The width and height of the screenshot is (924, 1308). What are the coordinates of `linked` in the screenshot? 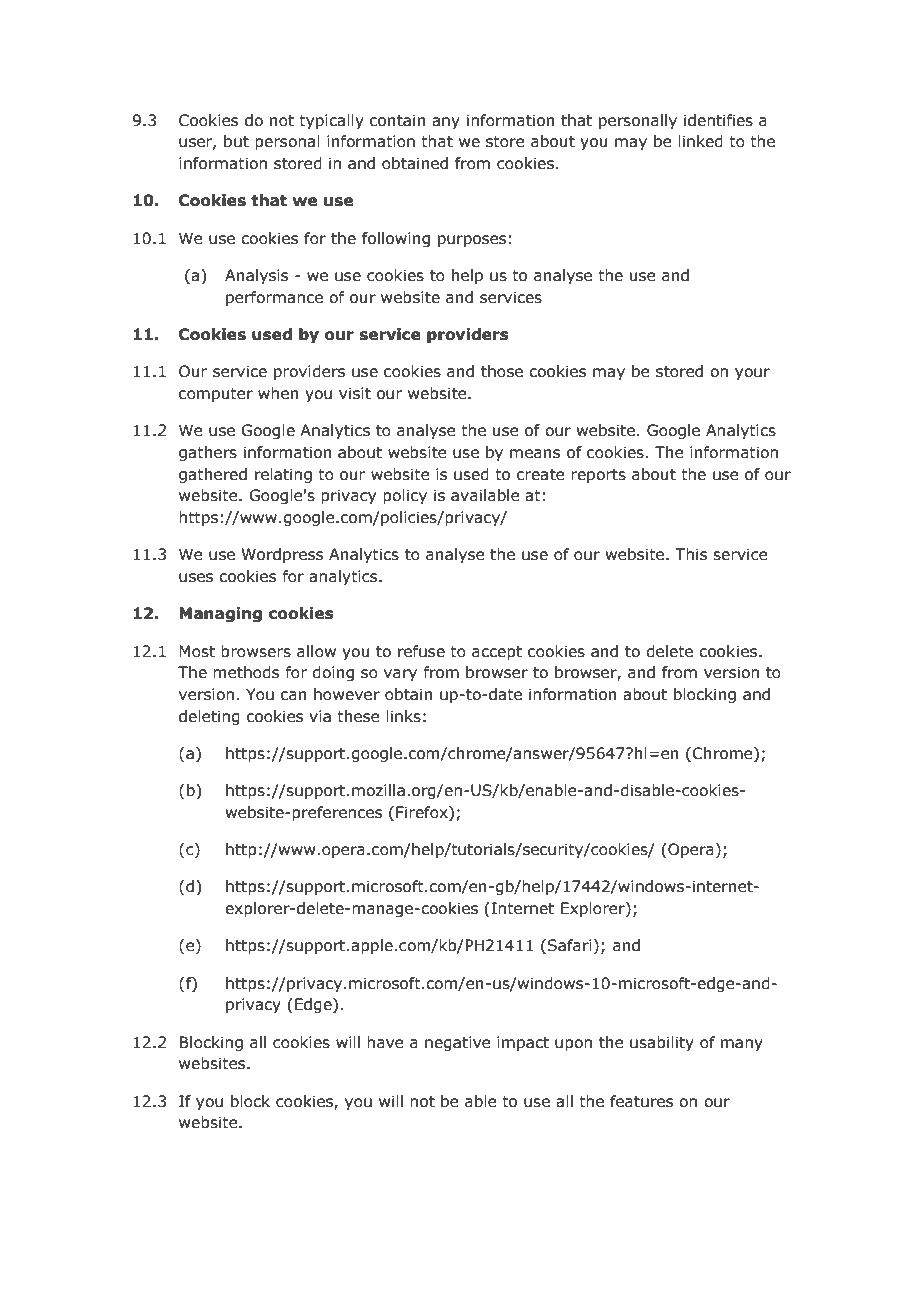 It's located at (700, 141).
